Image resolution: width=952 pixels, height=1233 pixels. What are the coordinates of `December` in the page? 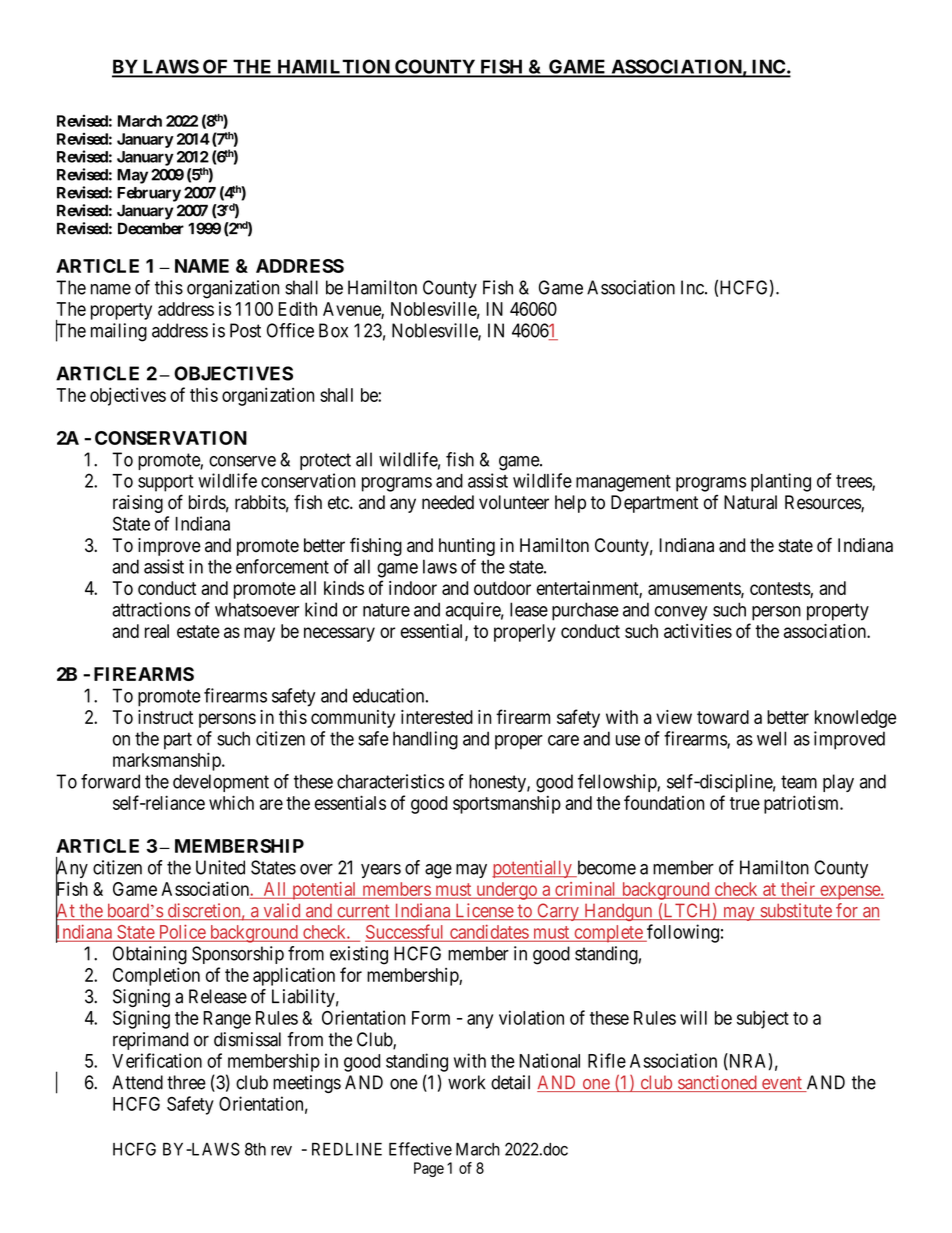 It's located at (151, 228).
